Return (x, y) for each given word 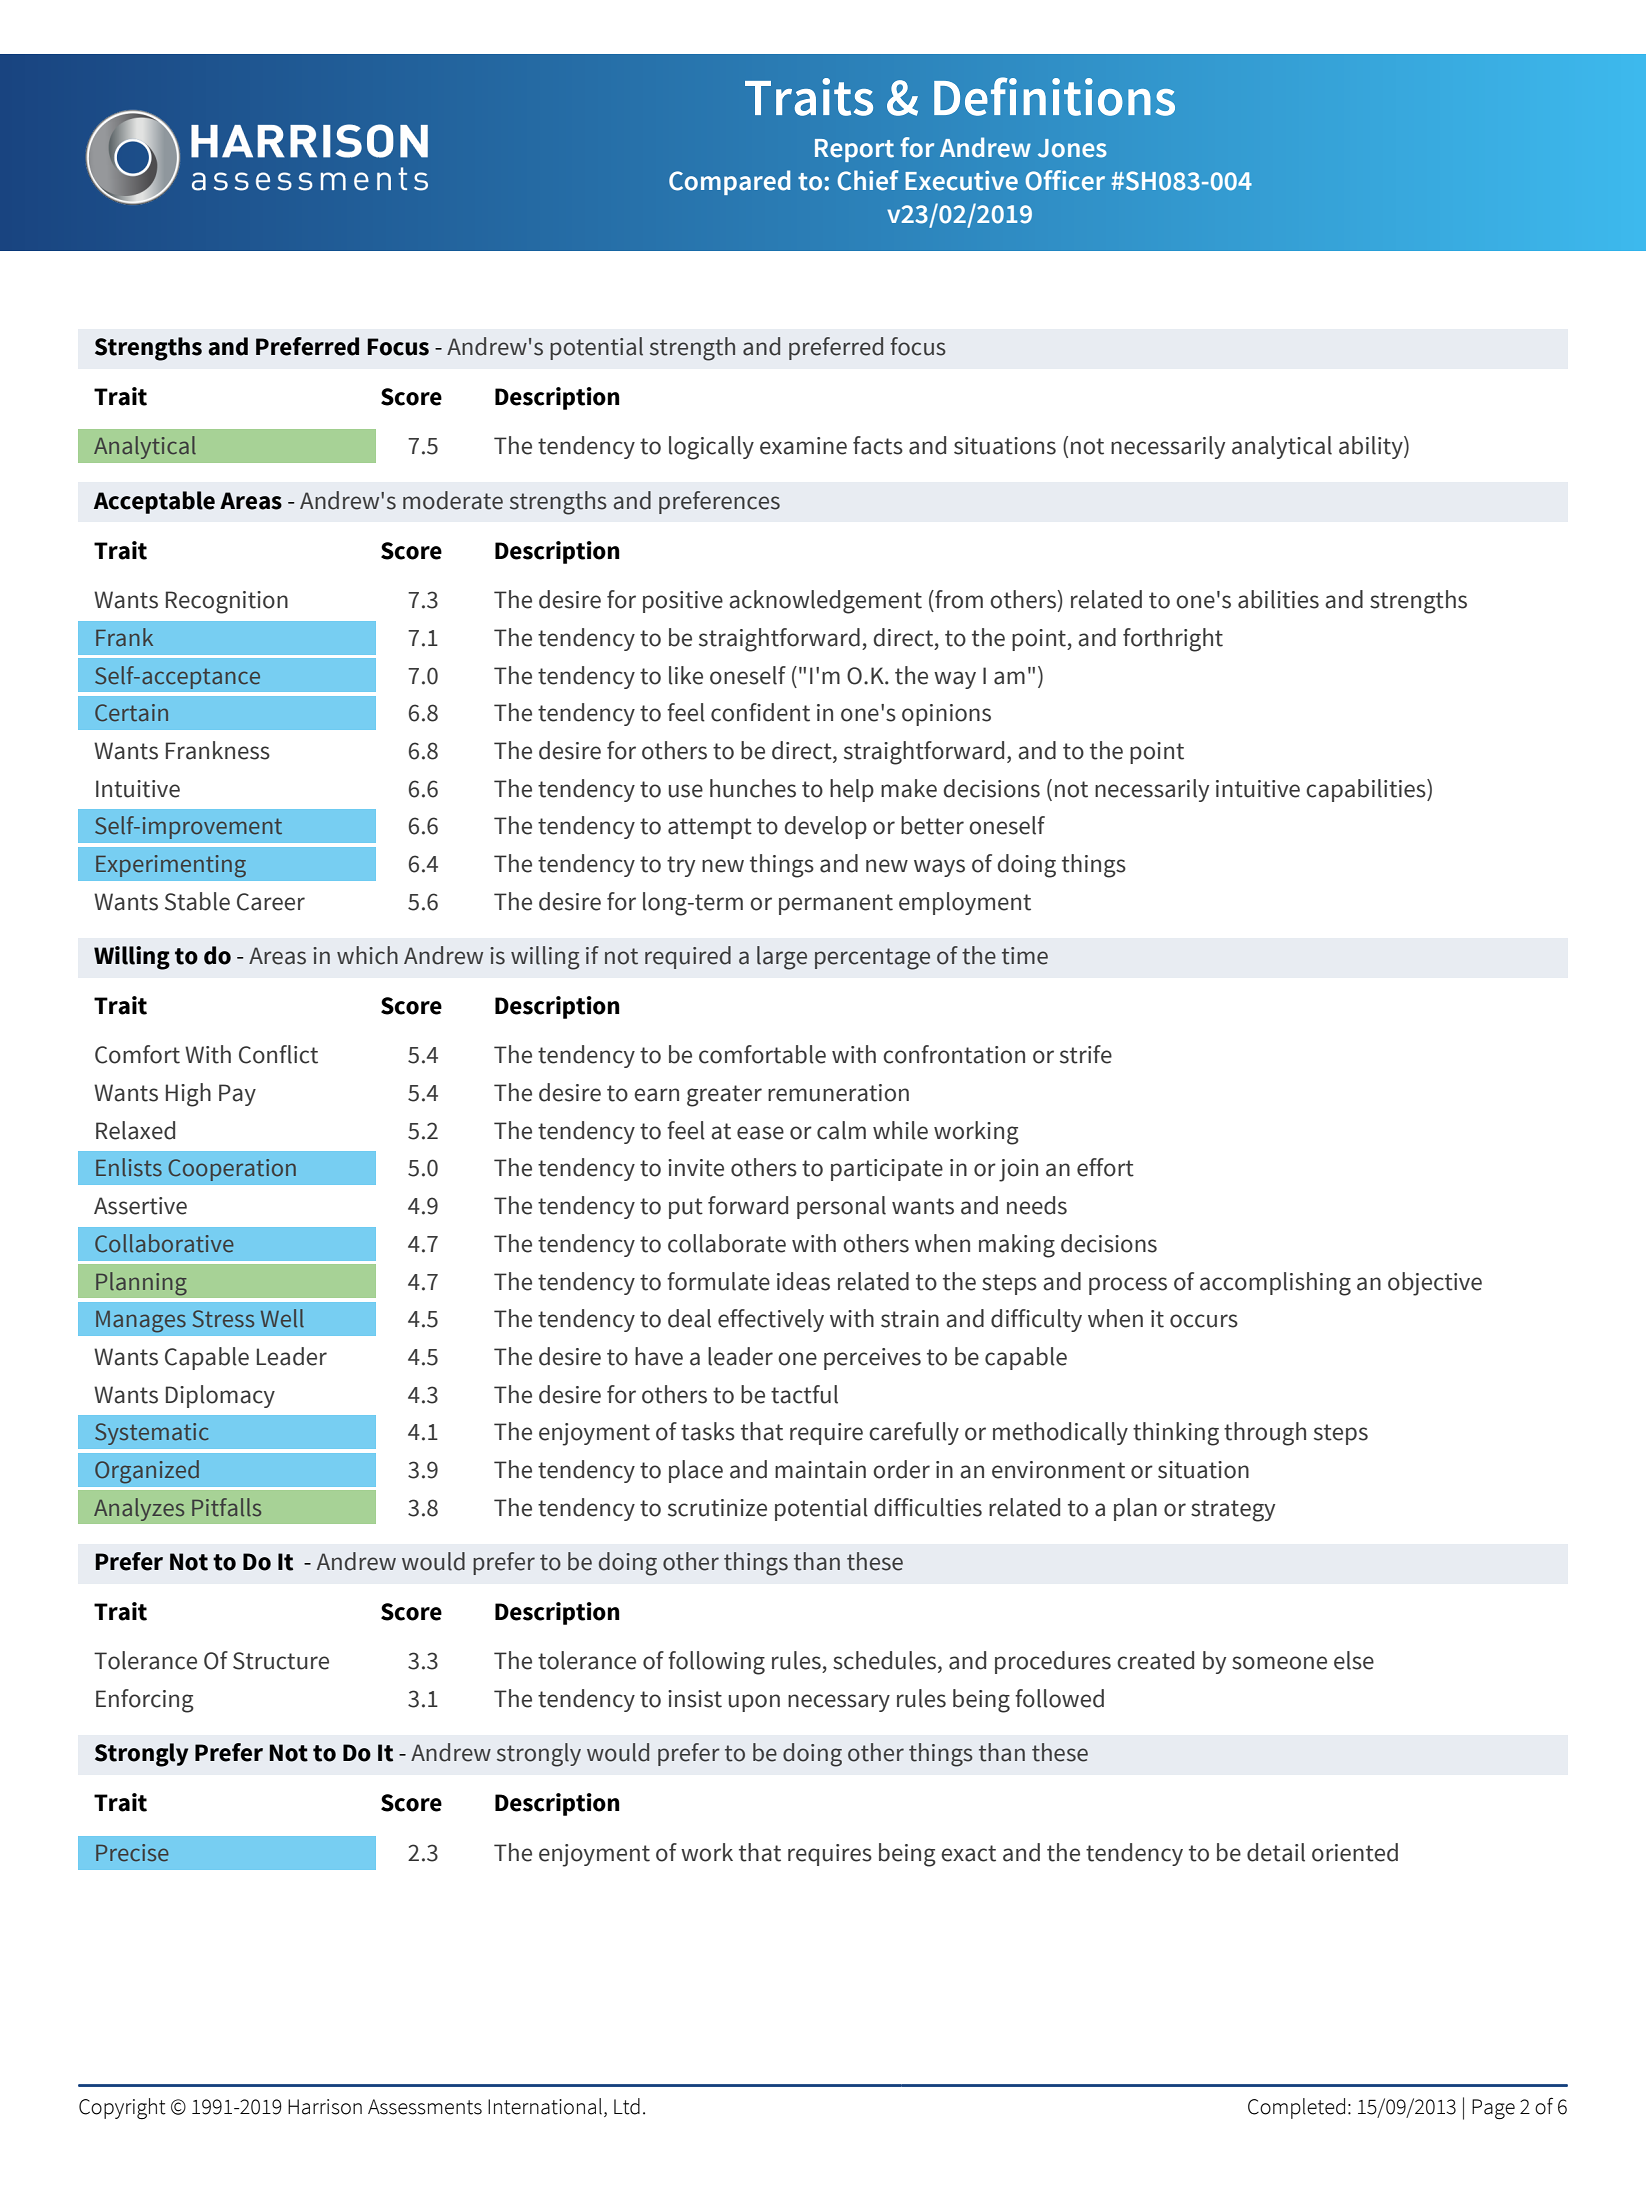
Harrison (325, 2107)
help (852, 790)
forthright (1173, 640)
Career (271, 902)
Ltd (627, 2106)
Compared (729, 182)
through (1265, 1434)
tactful (804, 1394)
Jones (1072, 148)
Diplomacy (220, 1396)
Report (854, 150)
